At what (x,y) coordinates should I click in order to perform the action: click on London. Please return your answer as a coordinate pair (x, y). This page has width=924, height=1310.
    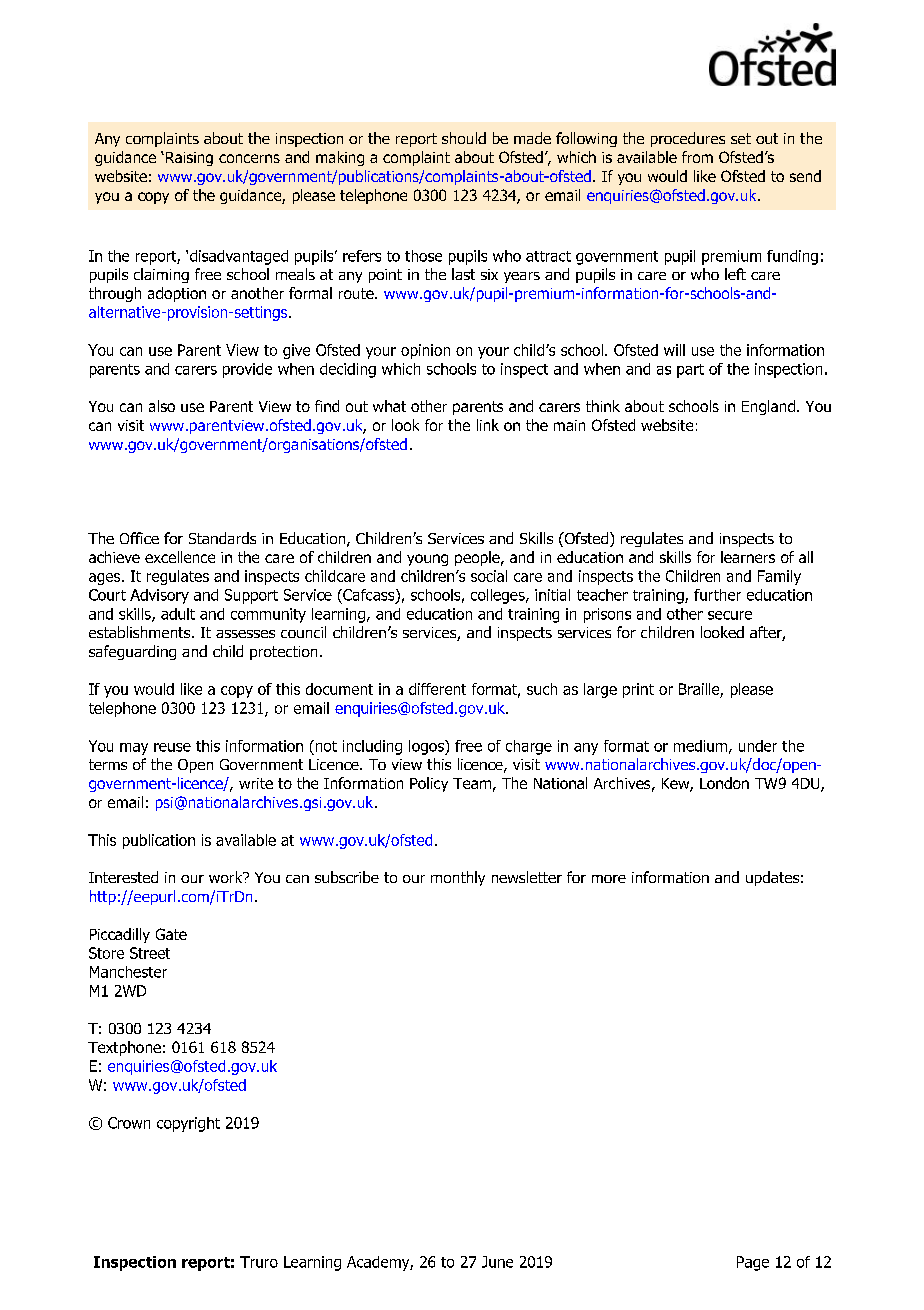
    Looking at the image, I should click on (724, 783).
